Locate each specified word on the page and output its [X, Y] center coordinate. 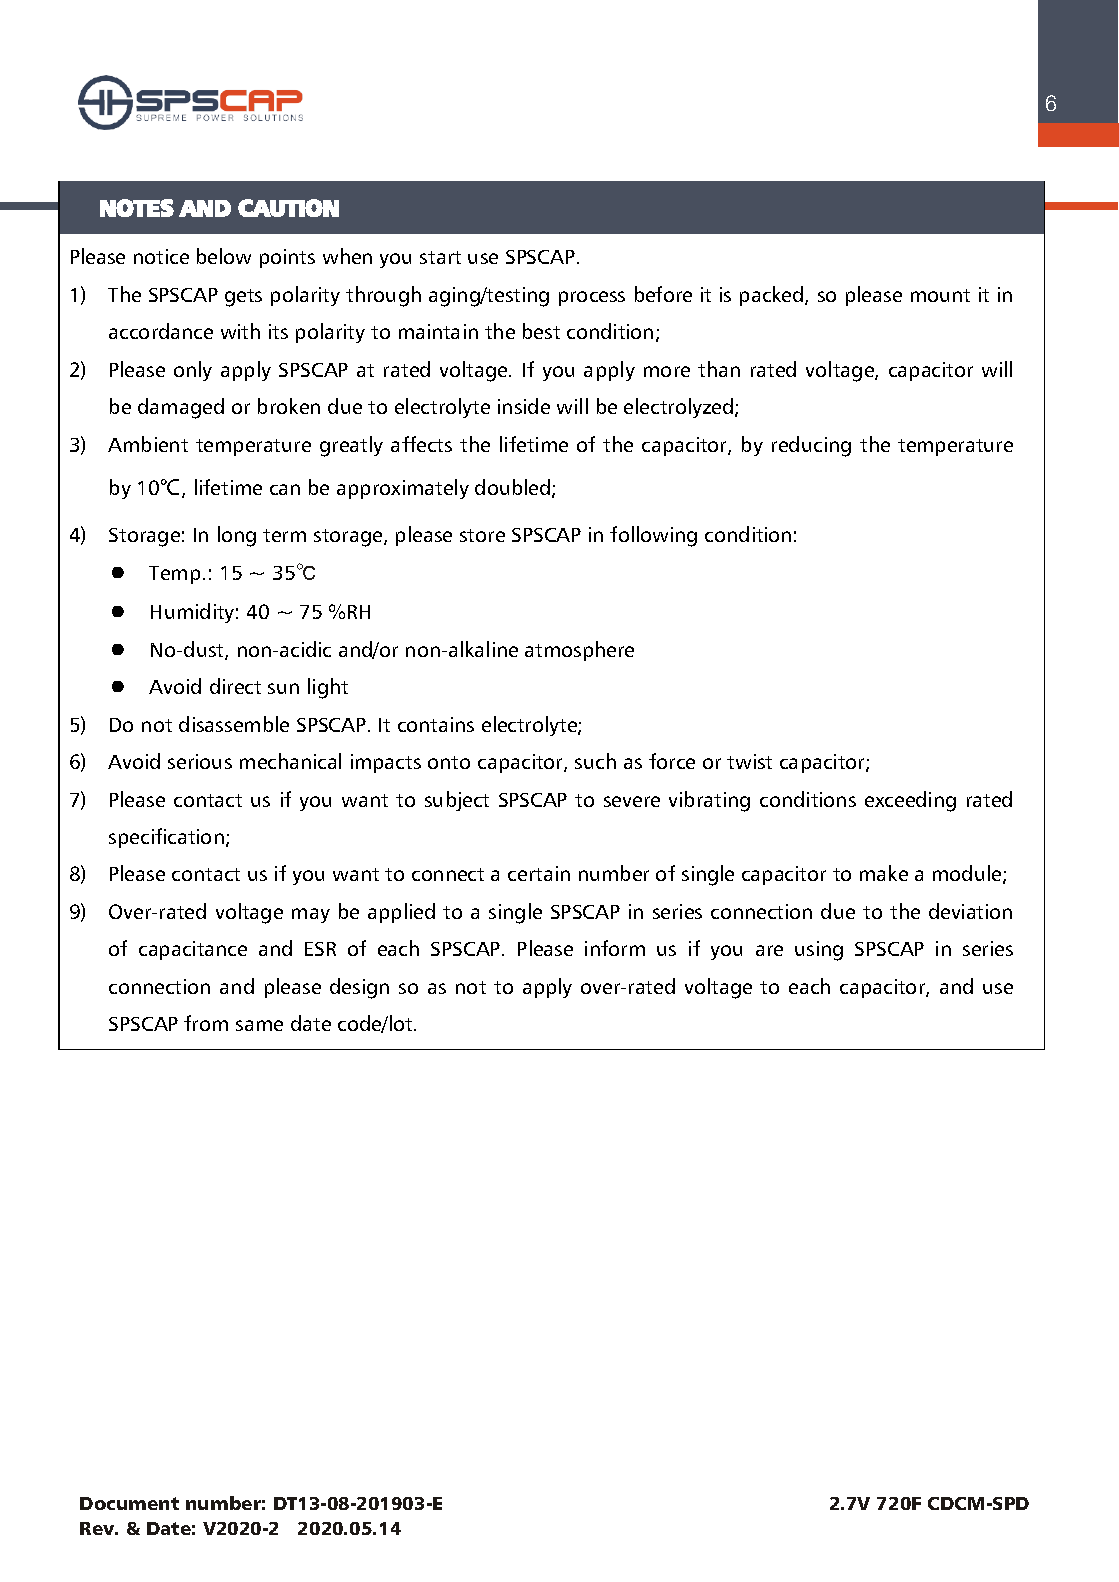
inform [615, 948]
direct [235, 686]
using [819, 951]
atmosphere [579, 651]
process [592, 298]
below [224, 256]
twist [749, 761]
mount [940, 295]
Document [129, 1503]
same [259, 1025]
